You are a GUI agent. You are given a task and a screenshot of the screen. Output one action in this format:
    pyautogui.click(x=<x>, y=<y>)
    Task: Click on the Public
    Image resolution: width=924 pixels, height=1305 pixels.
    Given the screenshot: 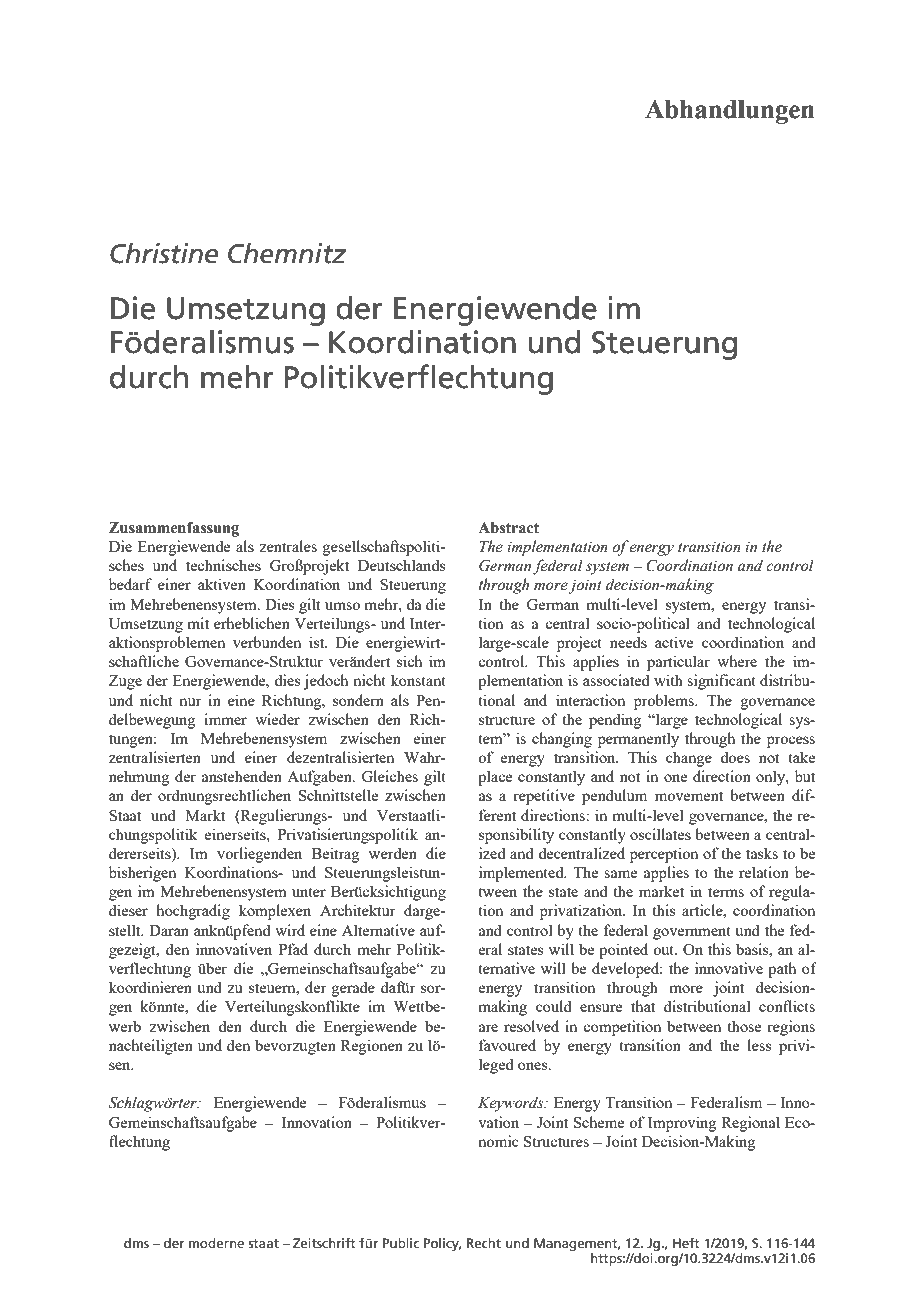 What is the action you would take?
    pyautogui.click(x=401, y=1243)
